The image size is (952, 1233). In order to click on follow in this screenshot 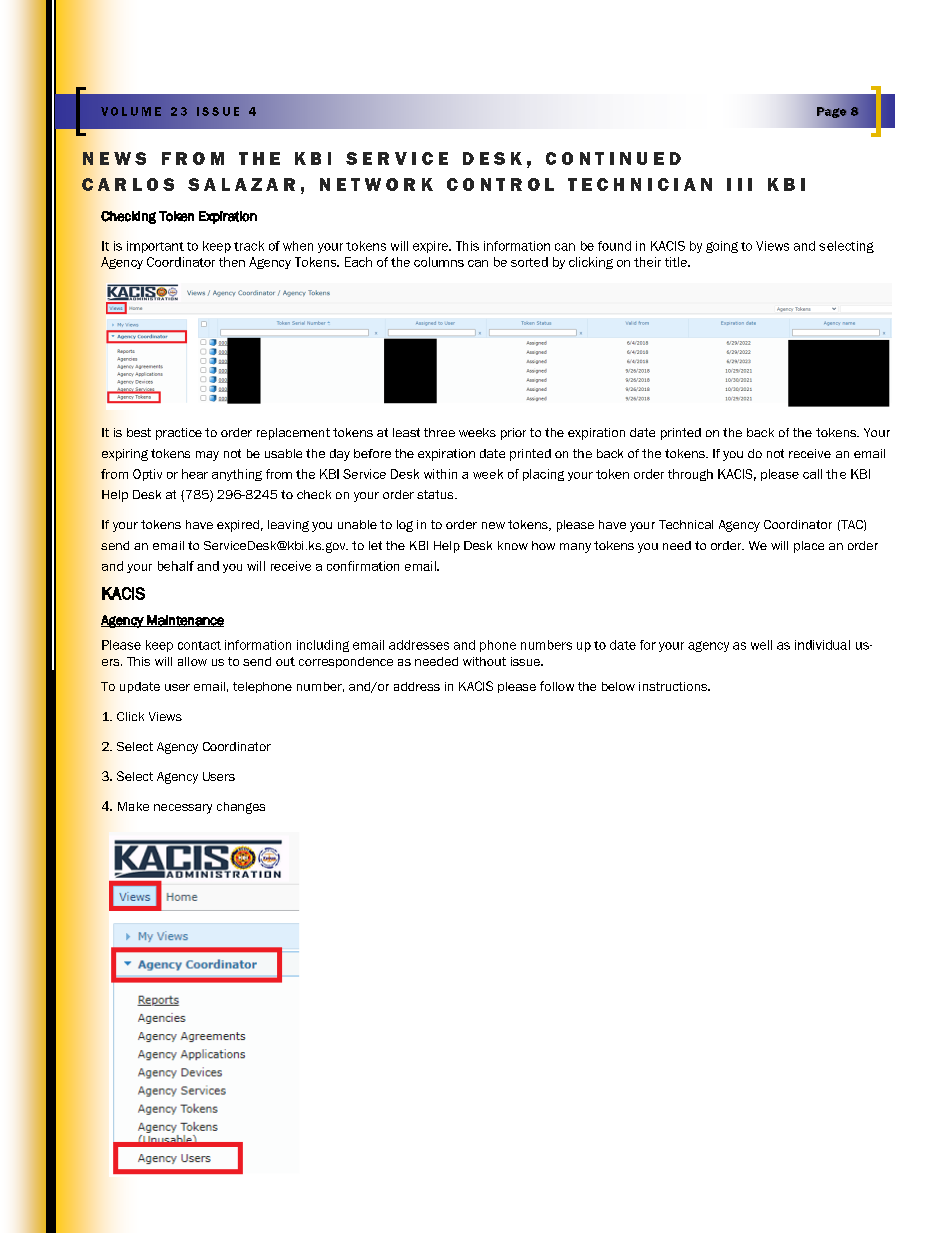, I will do `click(557, 686)`.
